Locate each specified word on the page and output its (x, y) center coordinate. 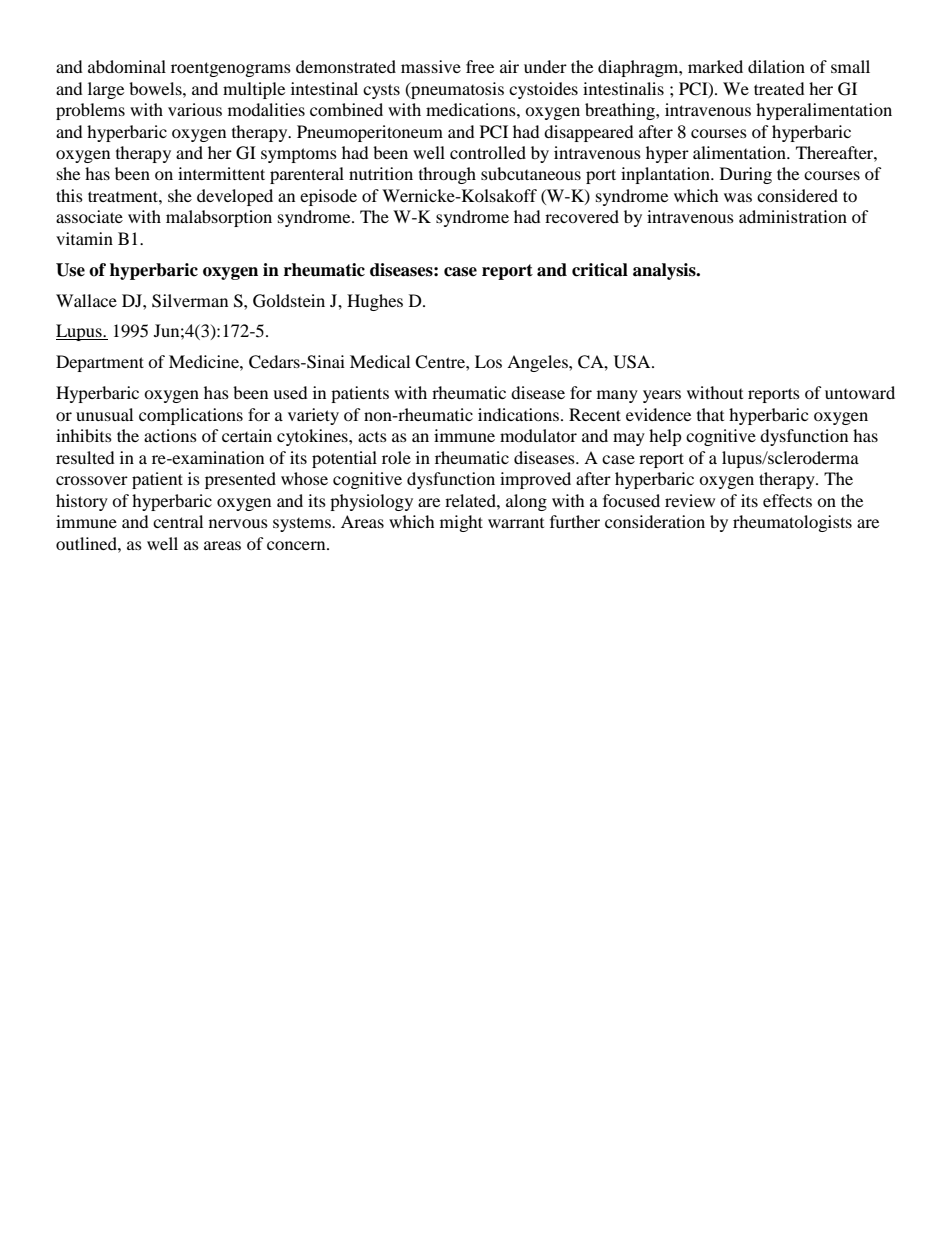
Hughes (375, 302)
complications (191, 416)
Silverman (190, 301)
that (710, 414)
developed (235, 197)
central (178, 521)
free (480, 66)
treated (779, 88)
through (447, 175)
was (738, 197)
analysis (665, 271)
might (461, 523)
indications (520, 414)
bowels (156, 88)
